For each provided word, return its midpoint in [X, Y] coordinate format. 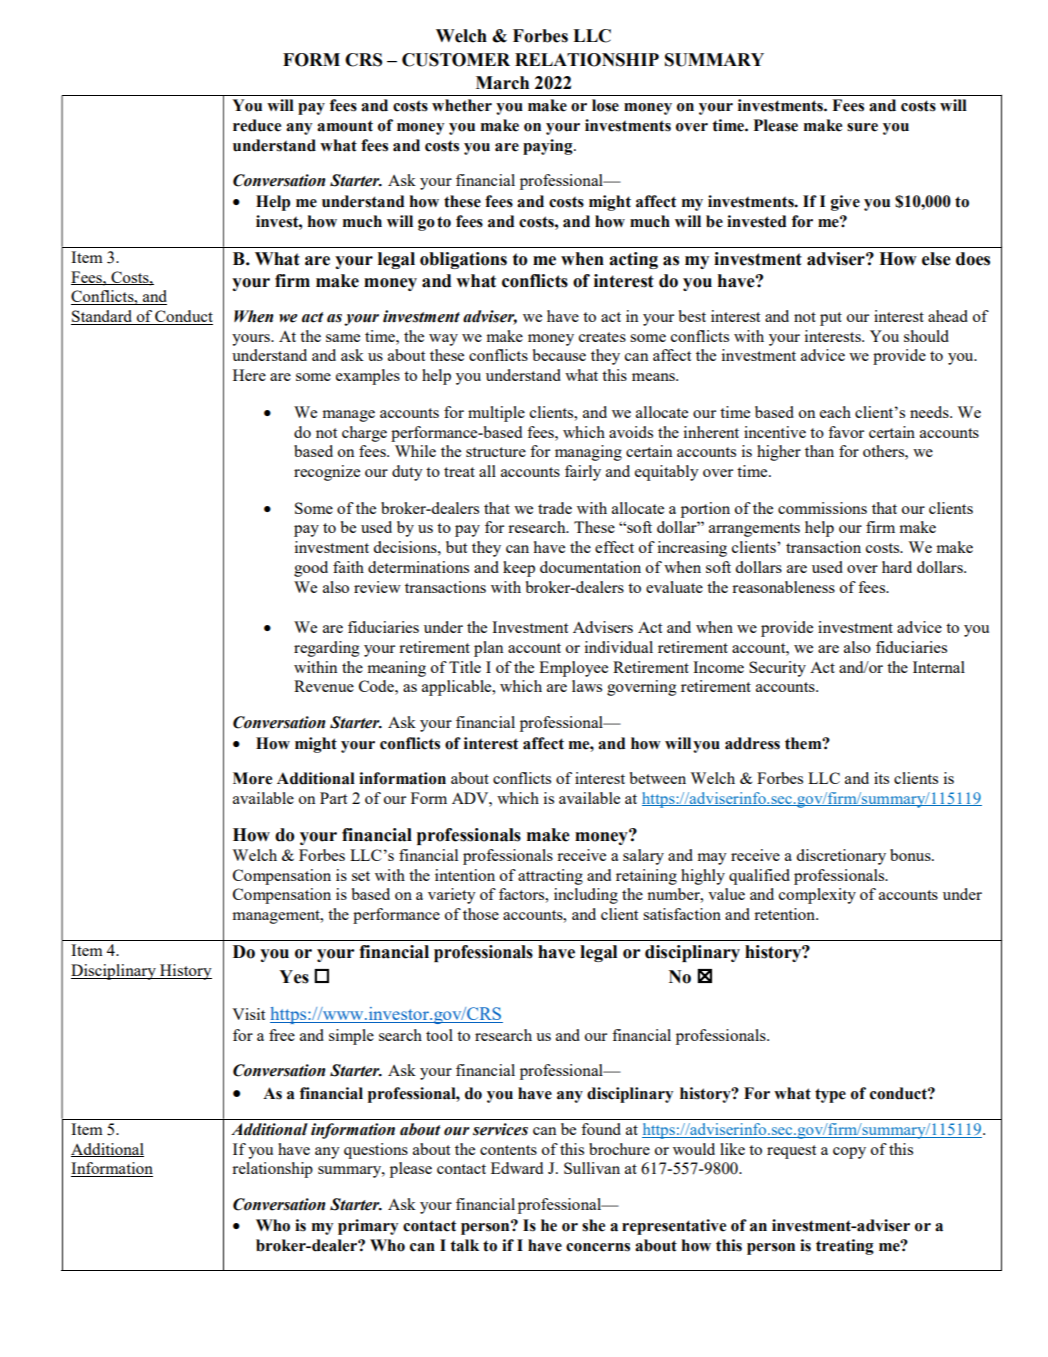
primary [368, 1227]
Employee [573, 669]
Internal [939, 667]
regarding [326, 649]
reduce [257, 125]
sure [862, 127]
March [502, 83]
